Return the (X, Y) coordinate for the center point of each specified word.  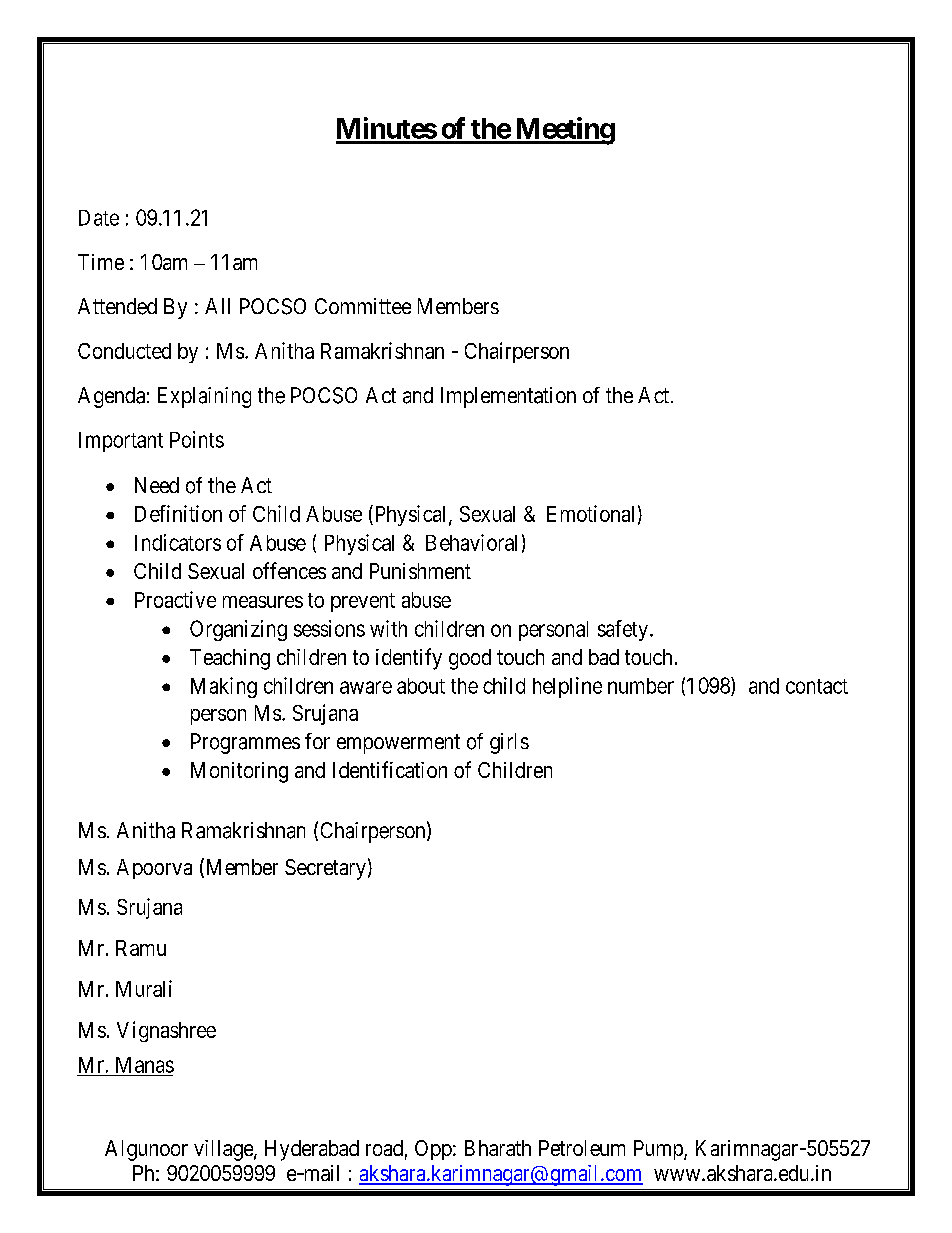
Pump (659, 1150)
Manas (145, 1065)
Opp (433, 1150)
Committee (363, 306)
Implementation (508, 397)
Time (101, 262)
